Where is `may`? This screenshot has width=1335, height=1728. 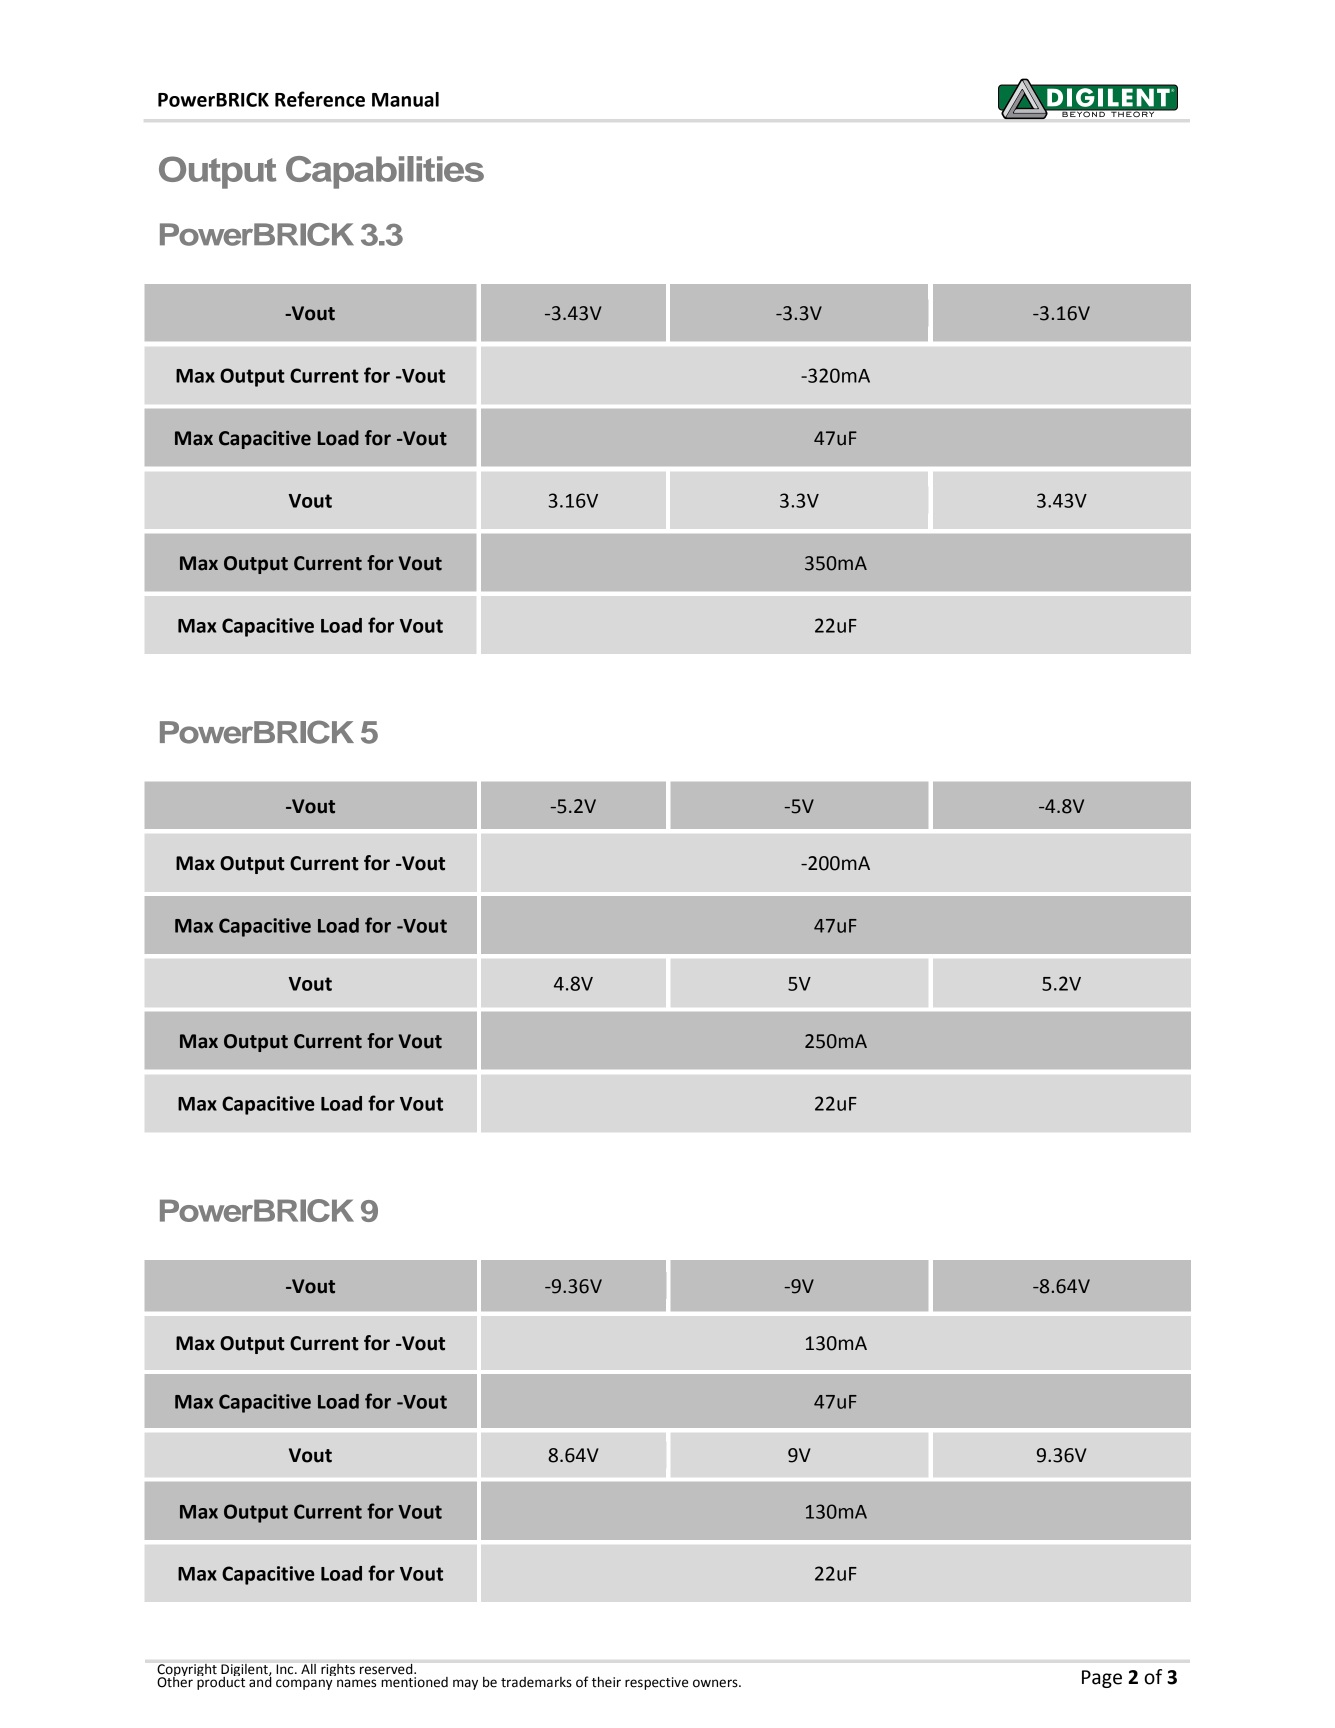 may is located at coordinates (465, 1684).
